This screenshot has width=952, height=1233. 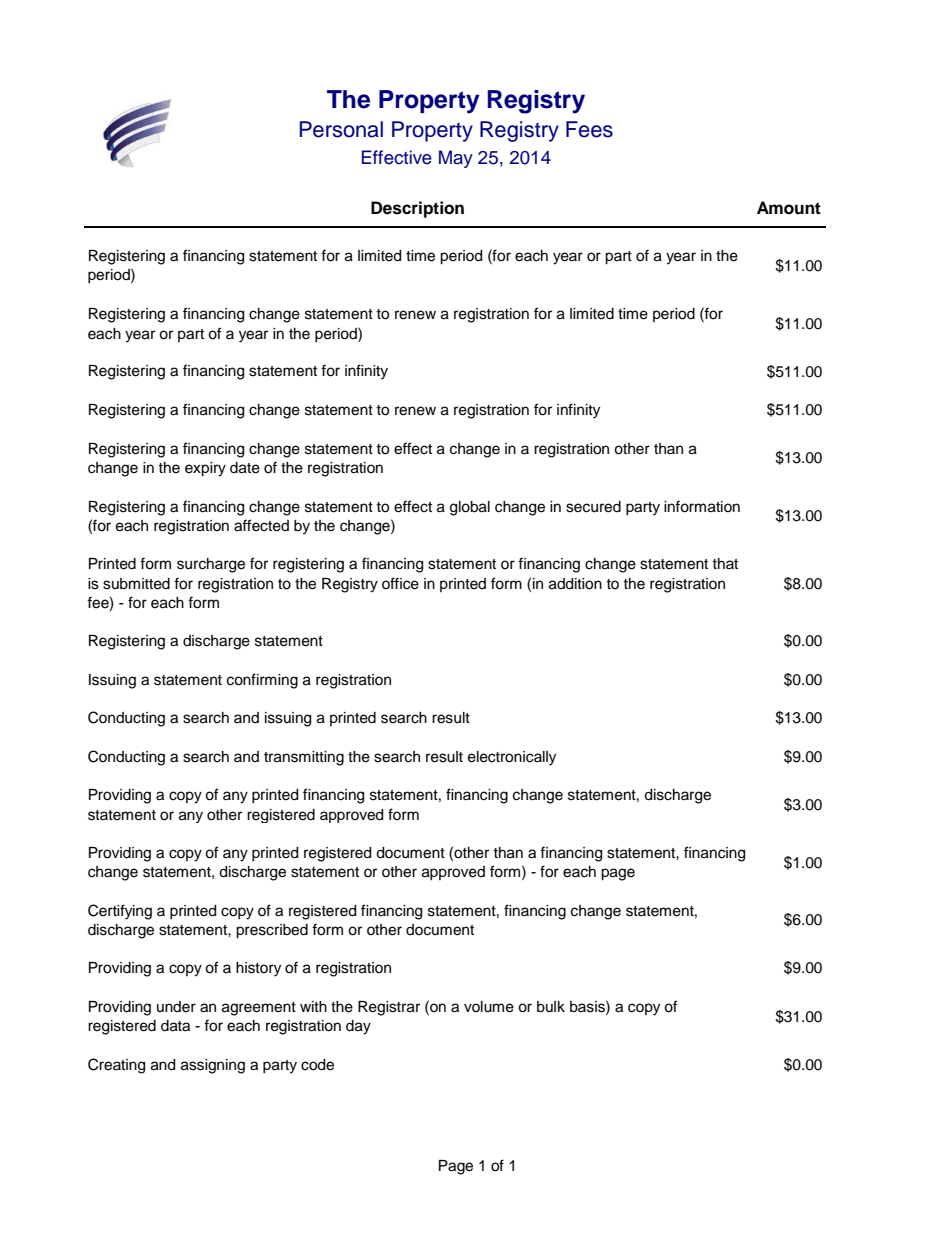 What do you see at coordinates (725, 563) in the screenshot?
I see `that` at bounding box center [725, 563].
